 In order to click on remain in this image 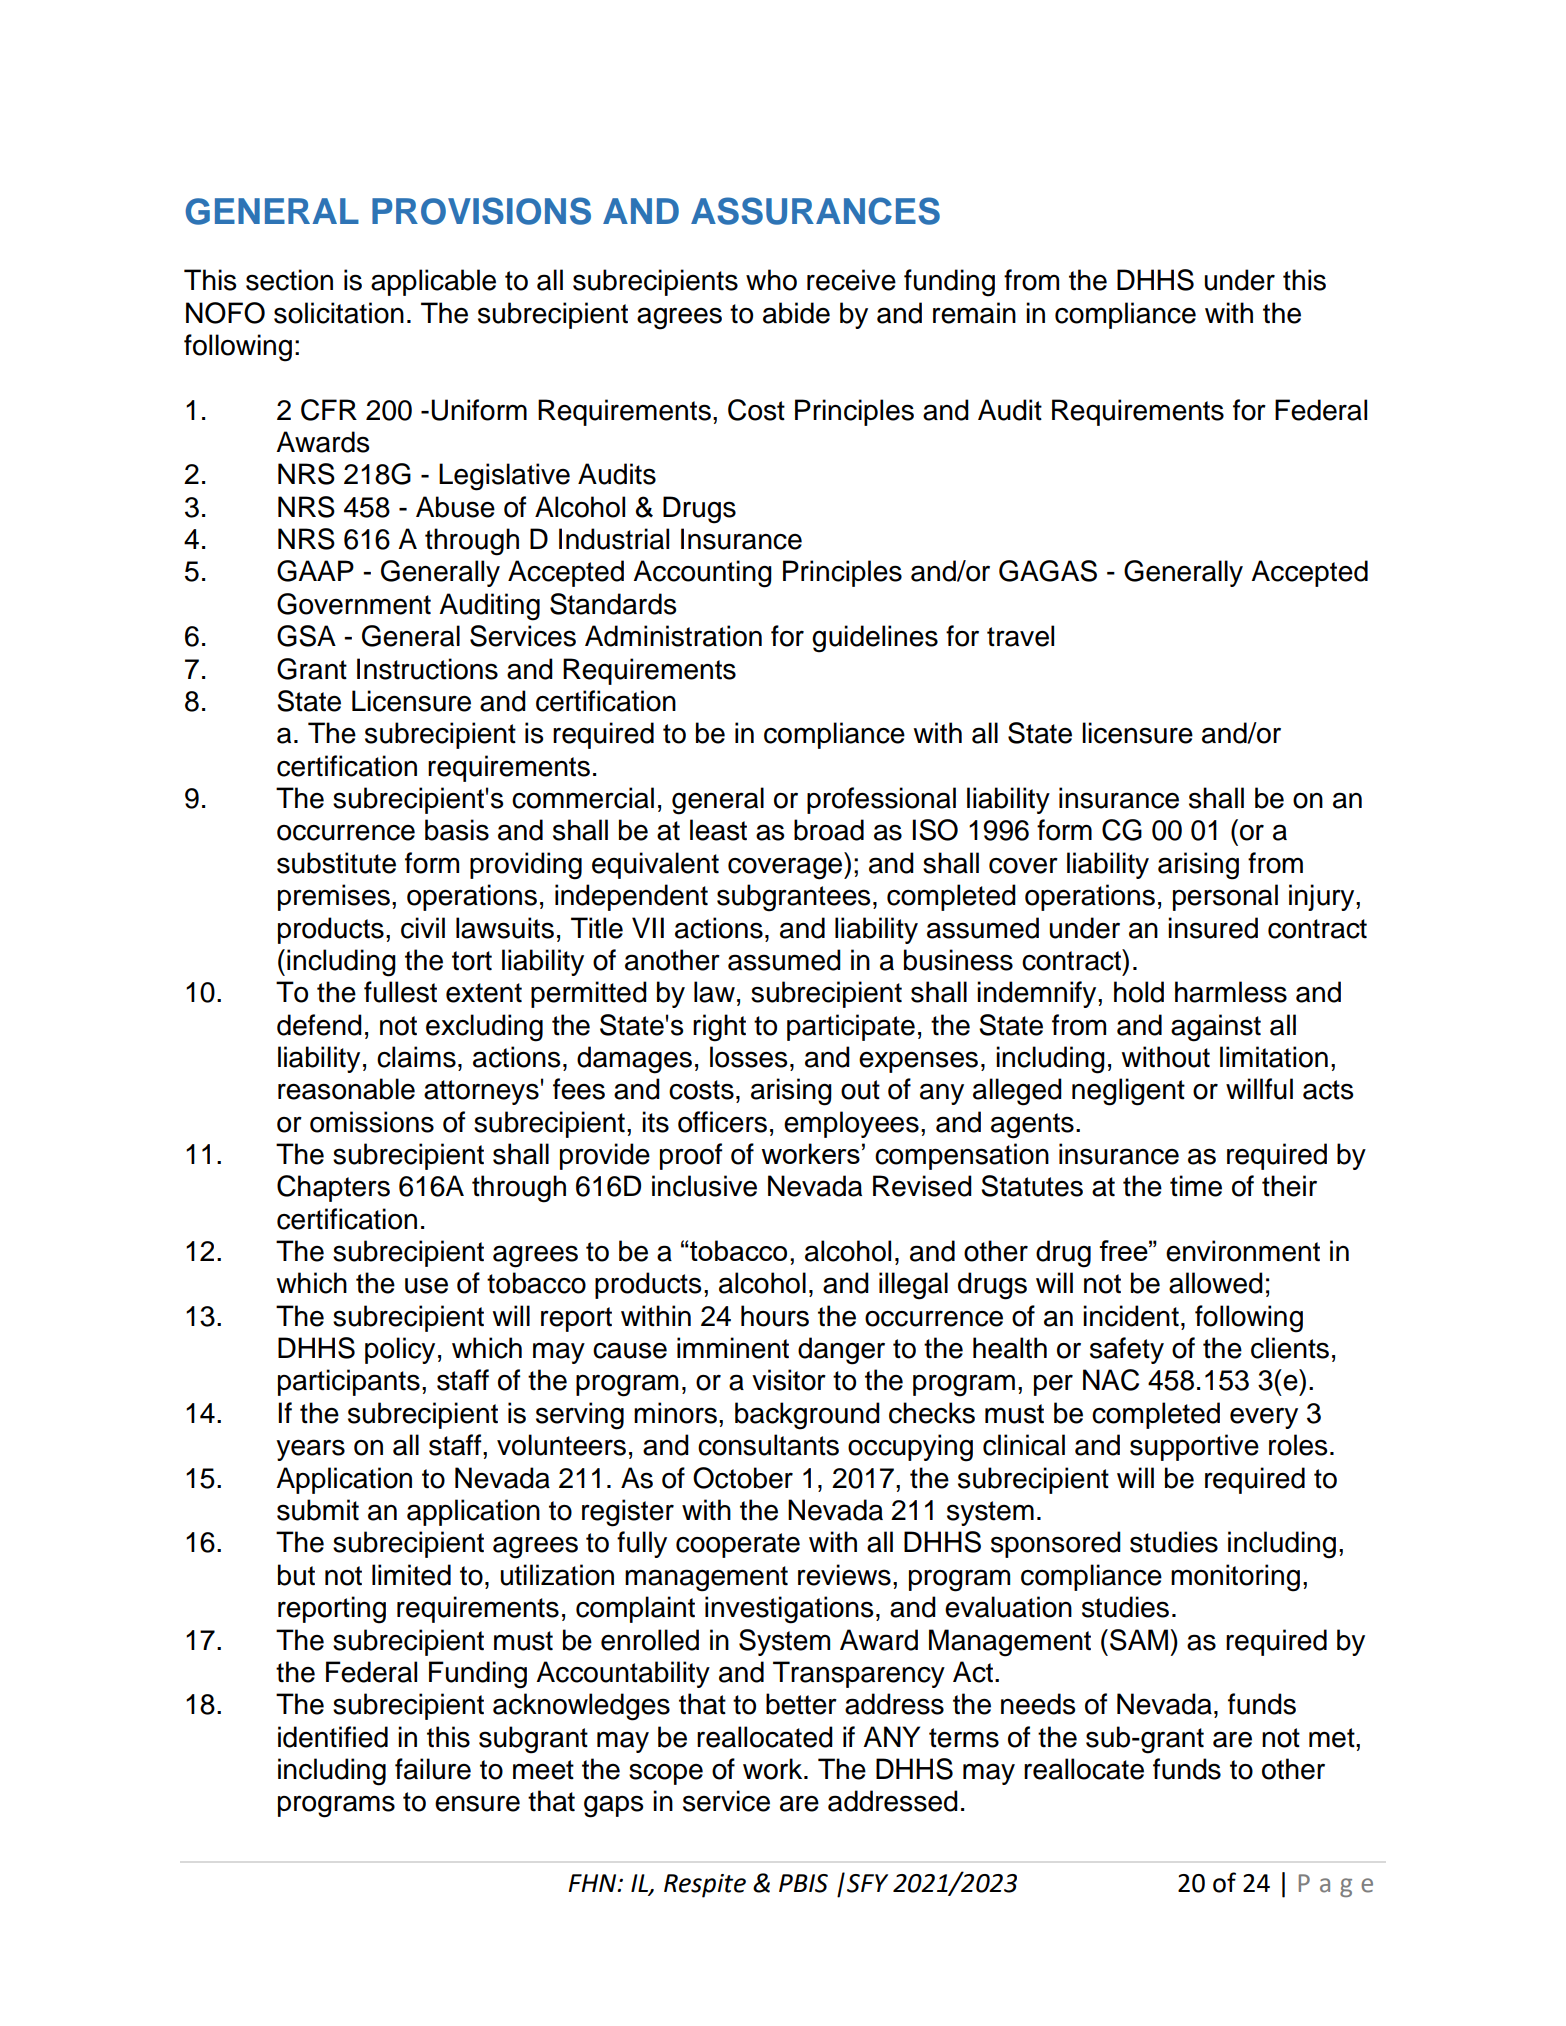, I will do `click(974, 313)`.
